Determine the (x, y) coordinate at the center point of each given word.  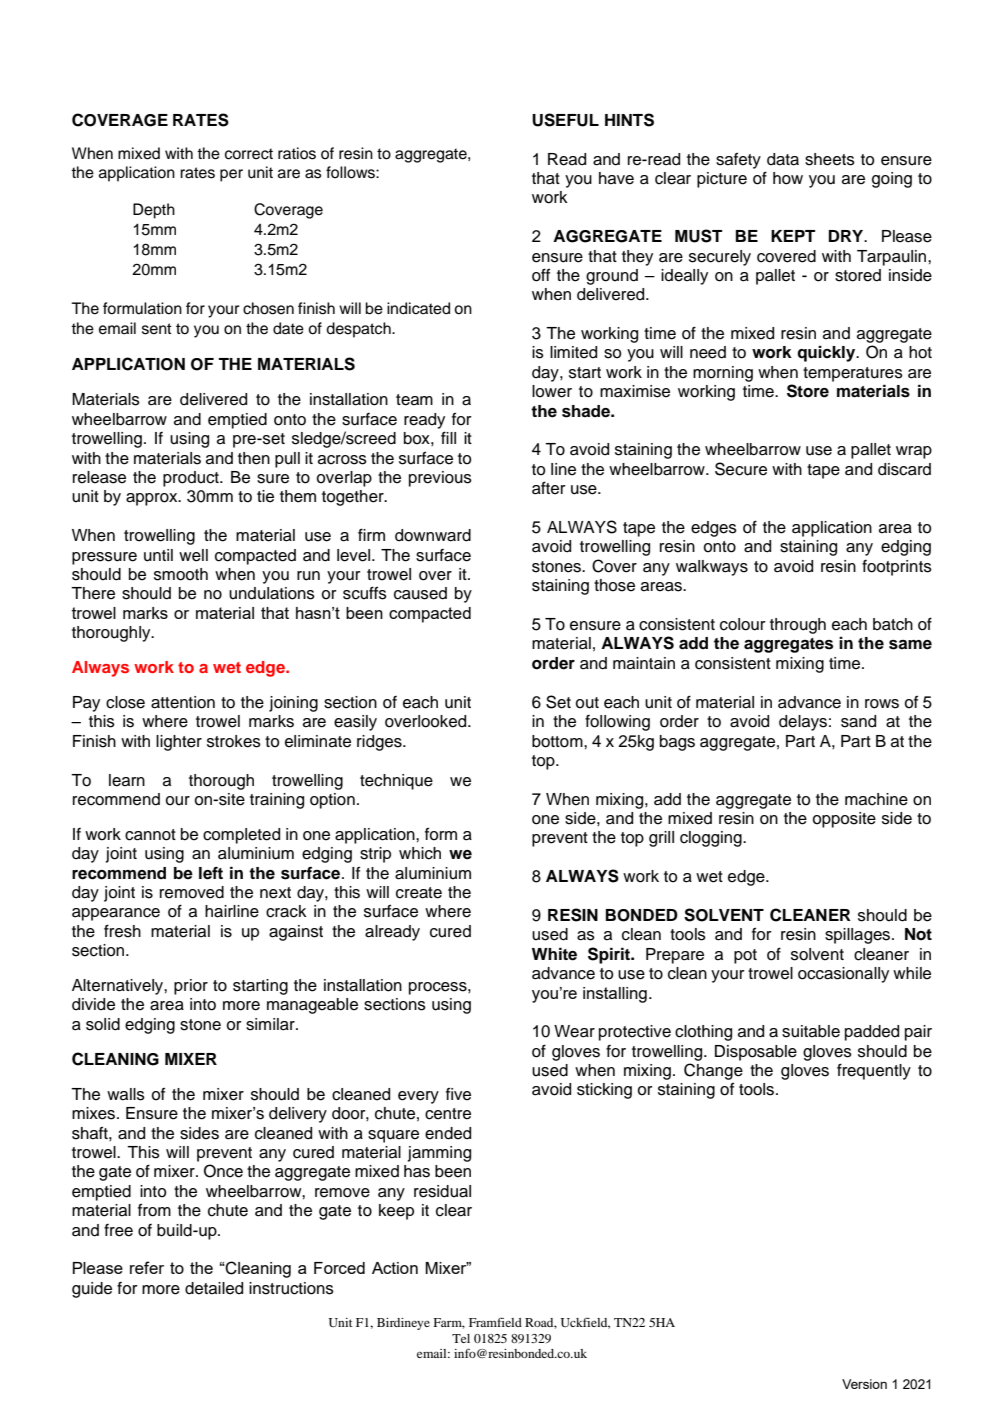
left (211, 873)
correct (249, 154)
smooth (181, 574)
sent (157, 329)
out (587, 703)
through (798, 626)
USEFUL (565, 120)
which (420, 853)
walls (126, 1094)
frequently (874, 1071)
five (458, 1094)
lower (552, 391)
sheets (830, 159)
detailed (214, 1288)
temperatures (853, 374)
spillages (859, 936)
